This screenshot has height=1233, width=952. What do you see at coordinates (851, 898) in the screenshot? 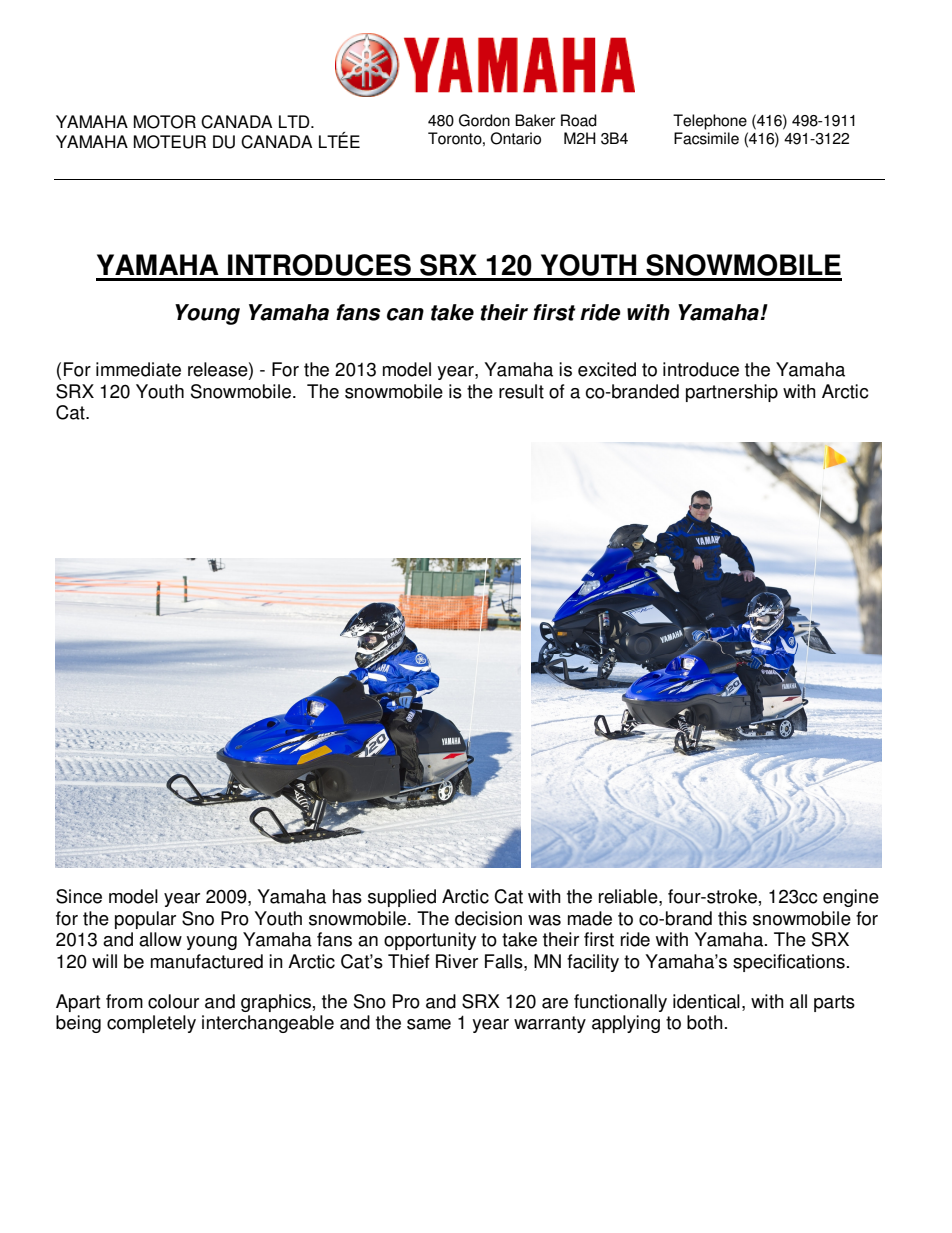
I see `engine` at bounding box center [851, 898].
